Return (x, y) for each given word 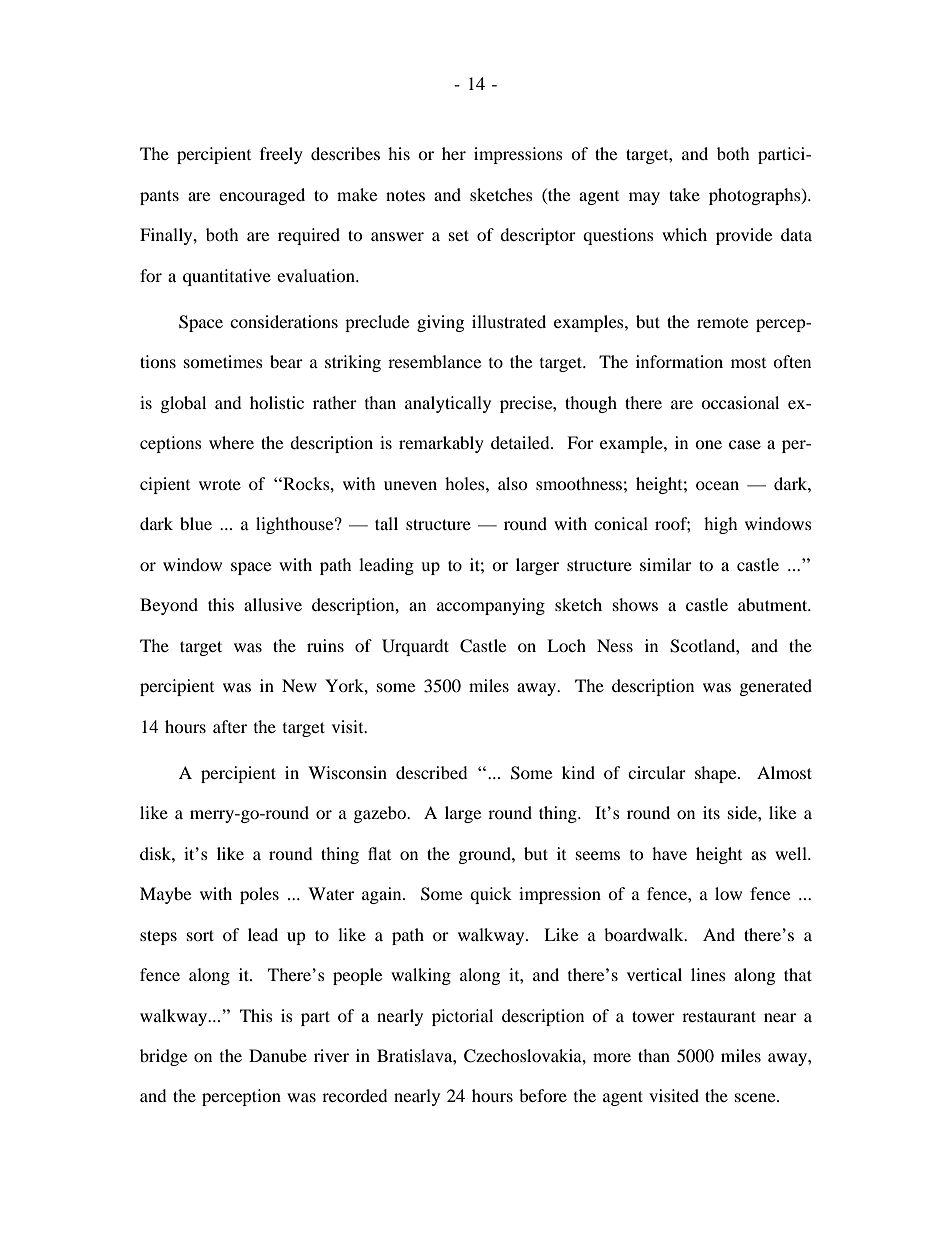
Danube (278, 1055)
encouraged (262, 196)
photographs (756, 196)
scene (756, 1097)
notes (405, 195)
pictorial (462, 1017)
